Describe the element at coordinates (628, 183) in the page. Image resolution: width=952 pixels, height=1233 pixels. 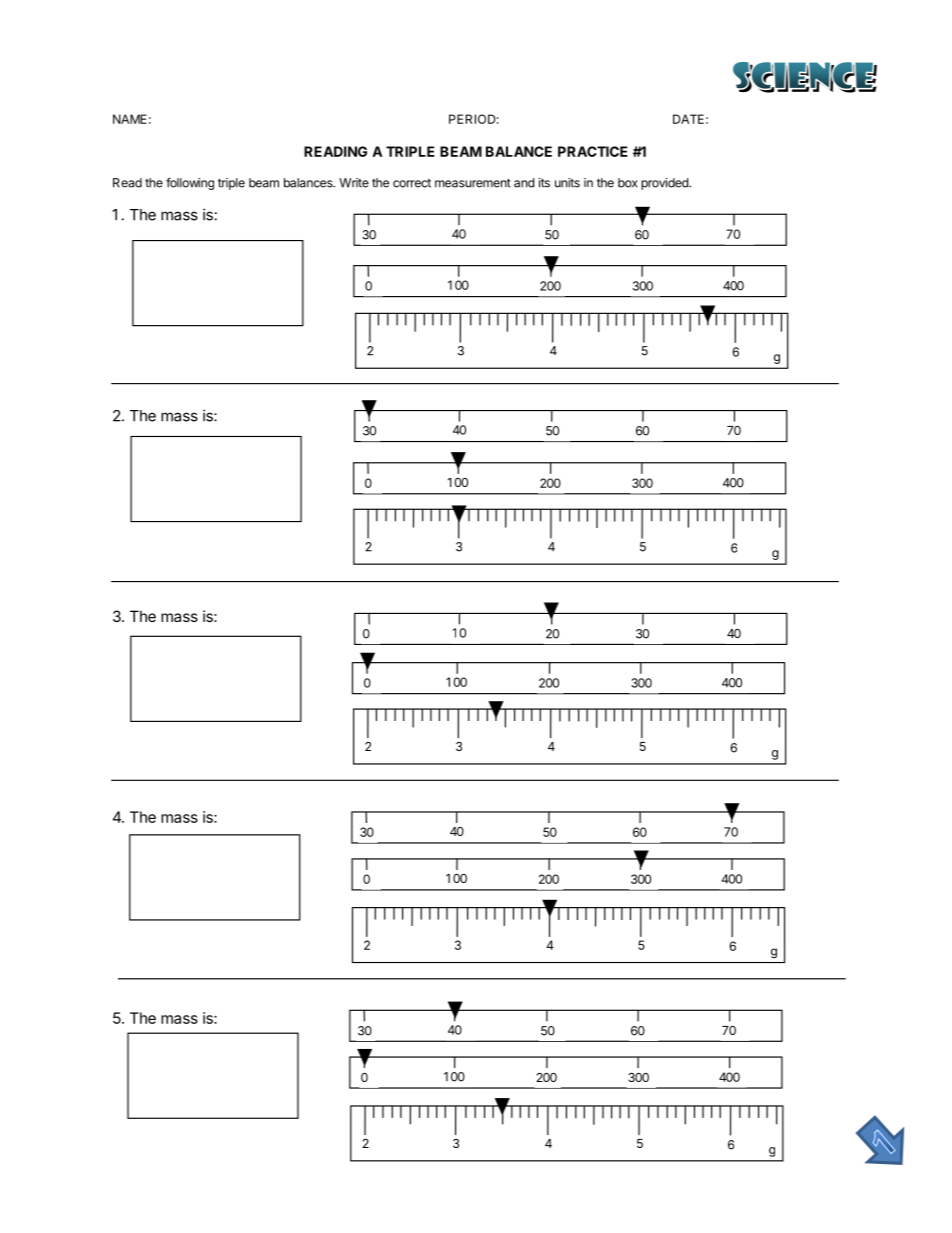
I see `box` at that location.
